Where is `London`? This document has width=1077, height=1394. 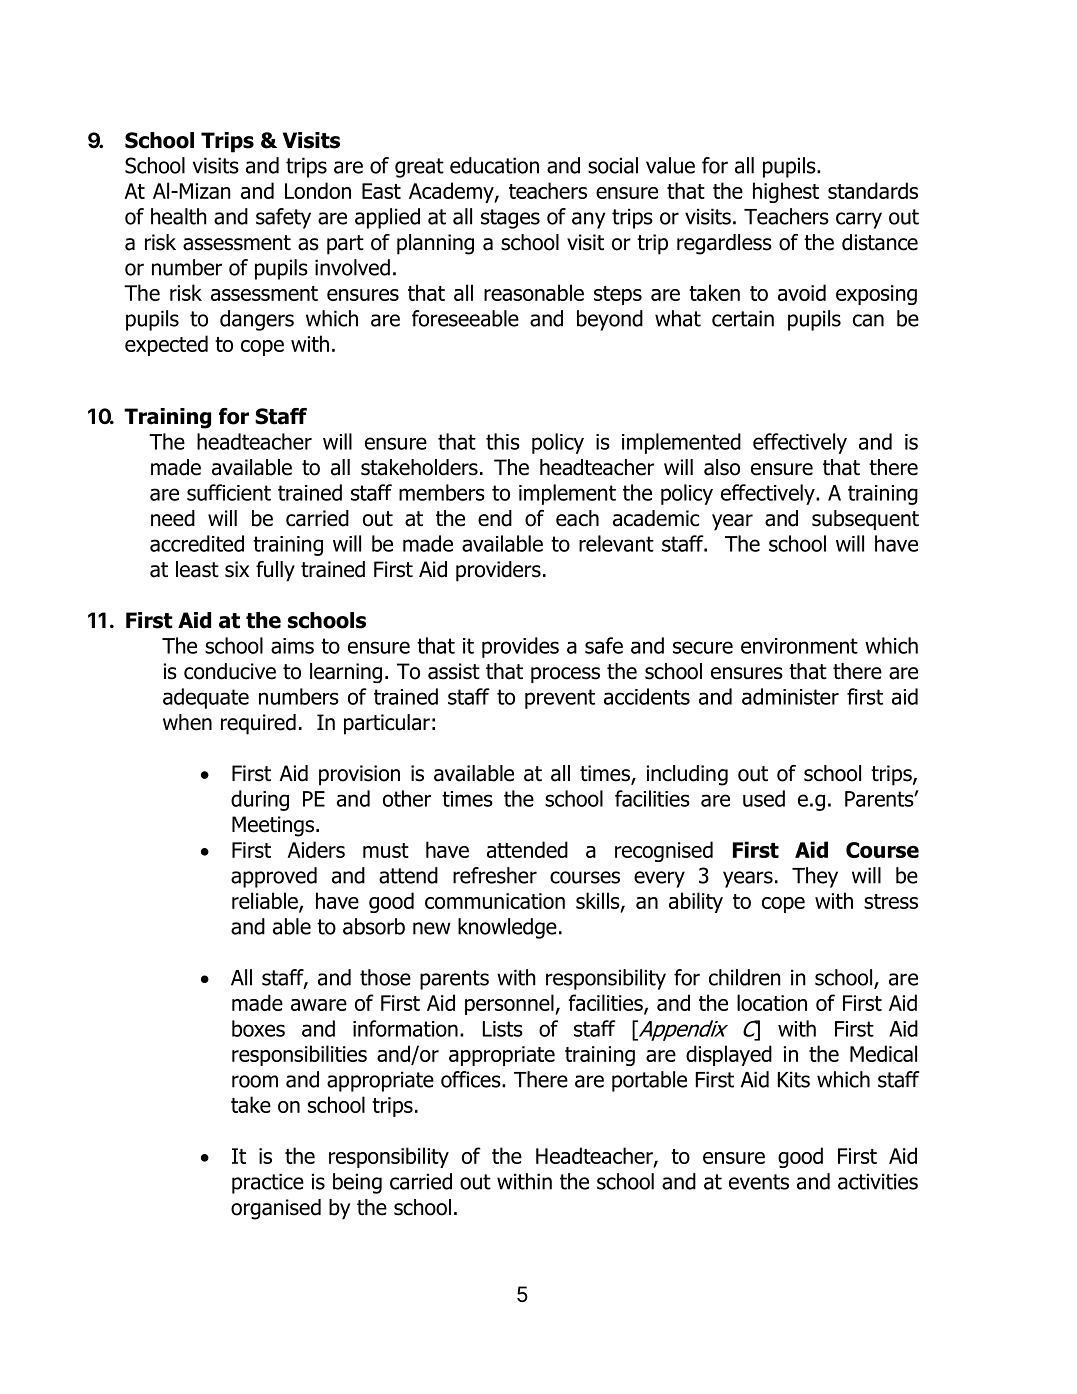
London is located at coordinates (318, 190).
